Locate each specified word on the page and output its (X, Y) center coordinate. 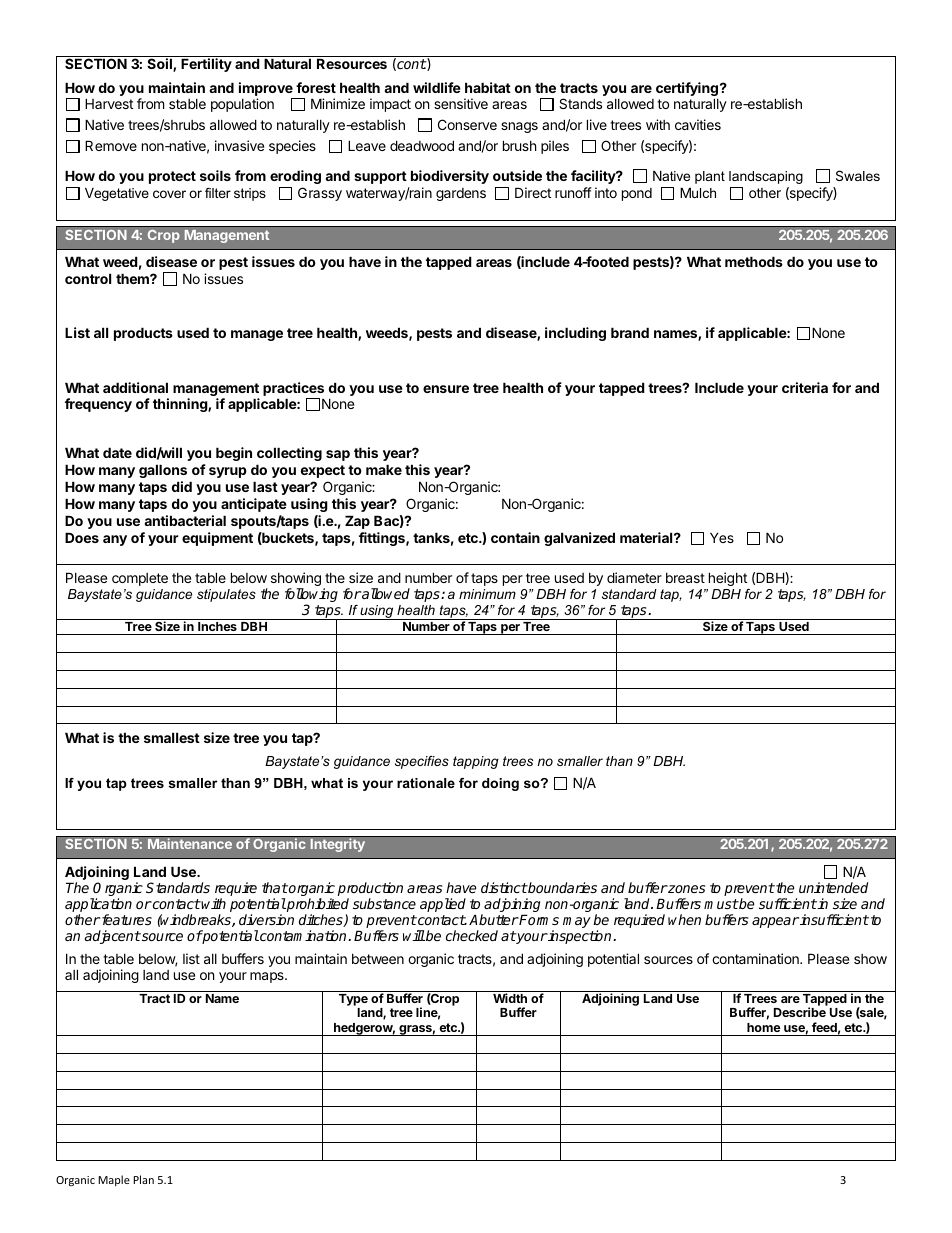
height (728, 579)
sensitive (461, 103)
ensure (446, 389)
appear (775, 922)
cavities (698, 124)
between (378, 959)
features (127, 919)
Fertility (206, 65)
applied (443, 905)
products (143, 334)
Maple (114, 1180)
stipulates (226, 595)
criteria (805, 387)
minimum (487, 594)
